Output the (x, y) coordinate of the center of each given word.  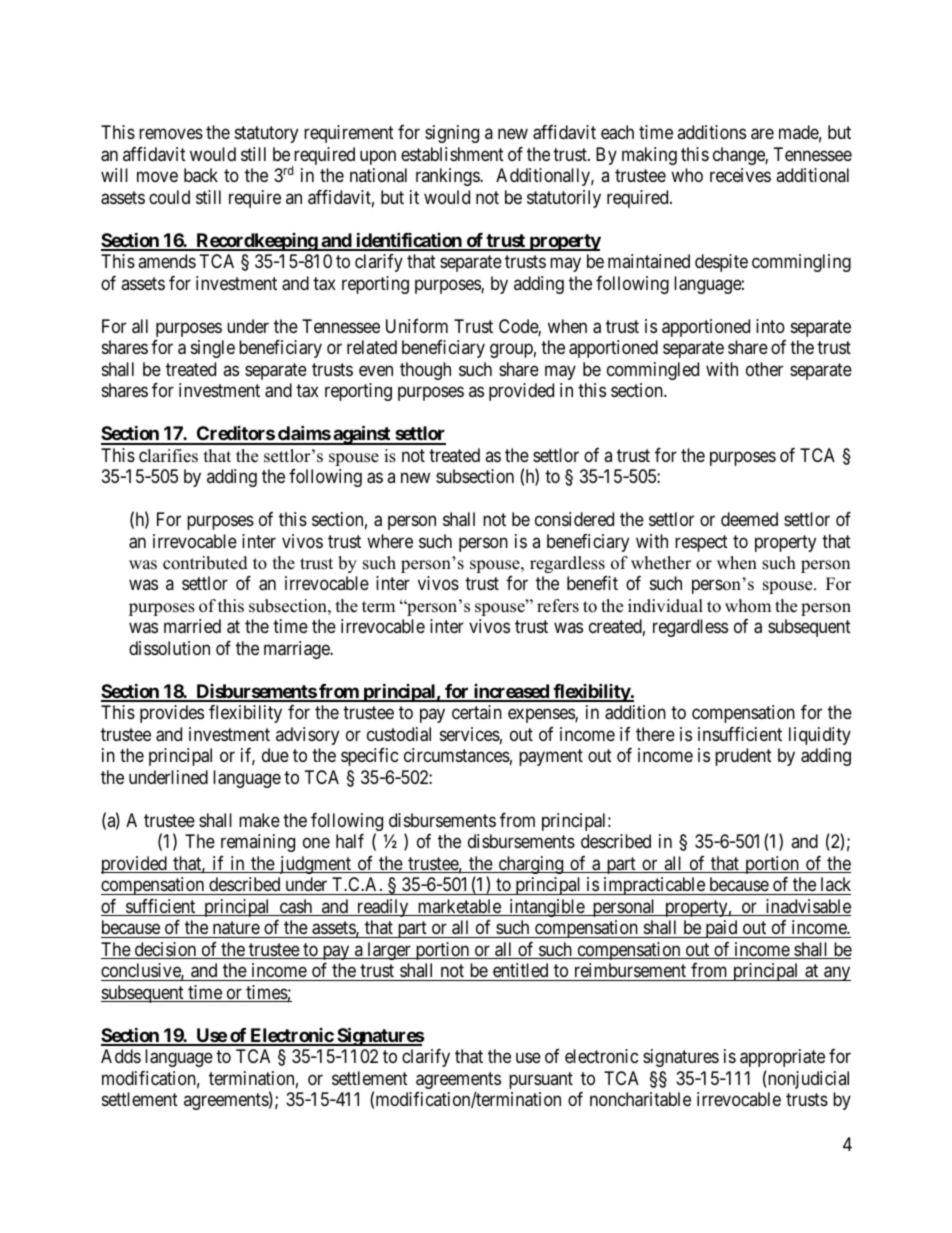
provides (172, 714)
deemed (749, 519)
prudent (743, 757)
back (201, 175)
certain (477, 712)
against (362, 435)
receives (740, 175)
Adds (121, 1056)
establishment (452, 154)
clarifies (168, 456)
